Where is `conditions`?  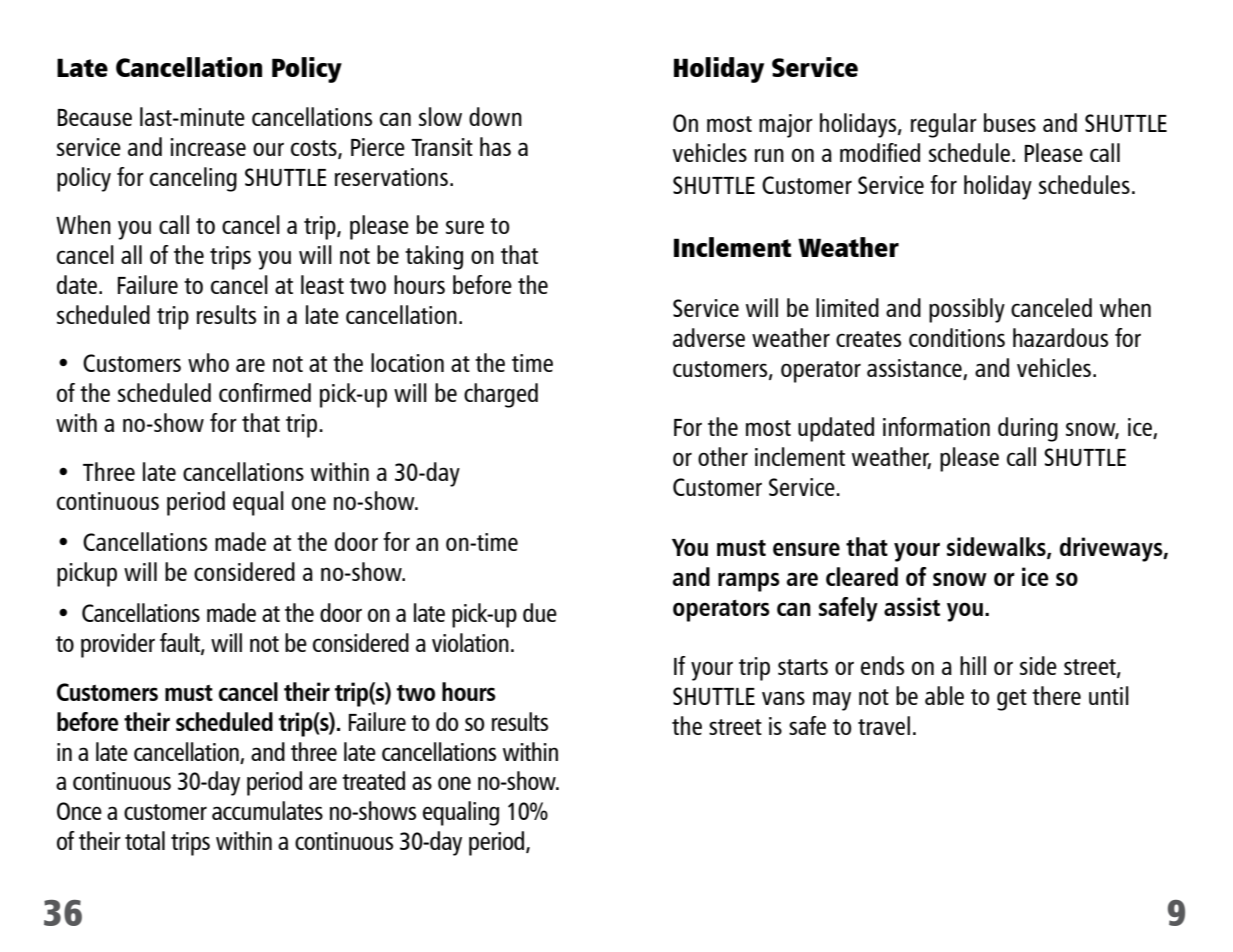
conditions is located at coordinates (957, 337).
